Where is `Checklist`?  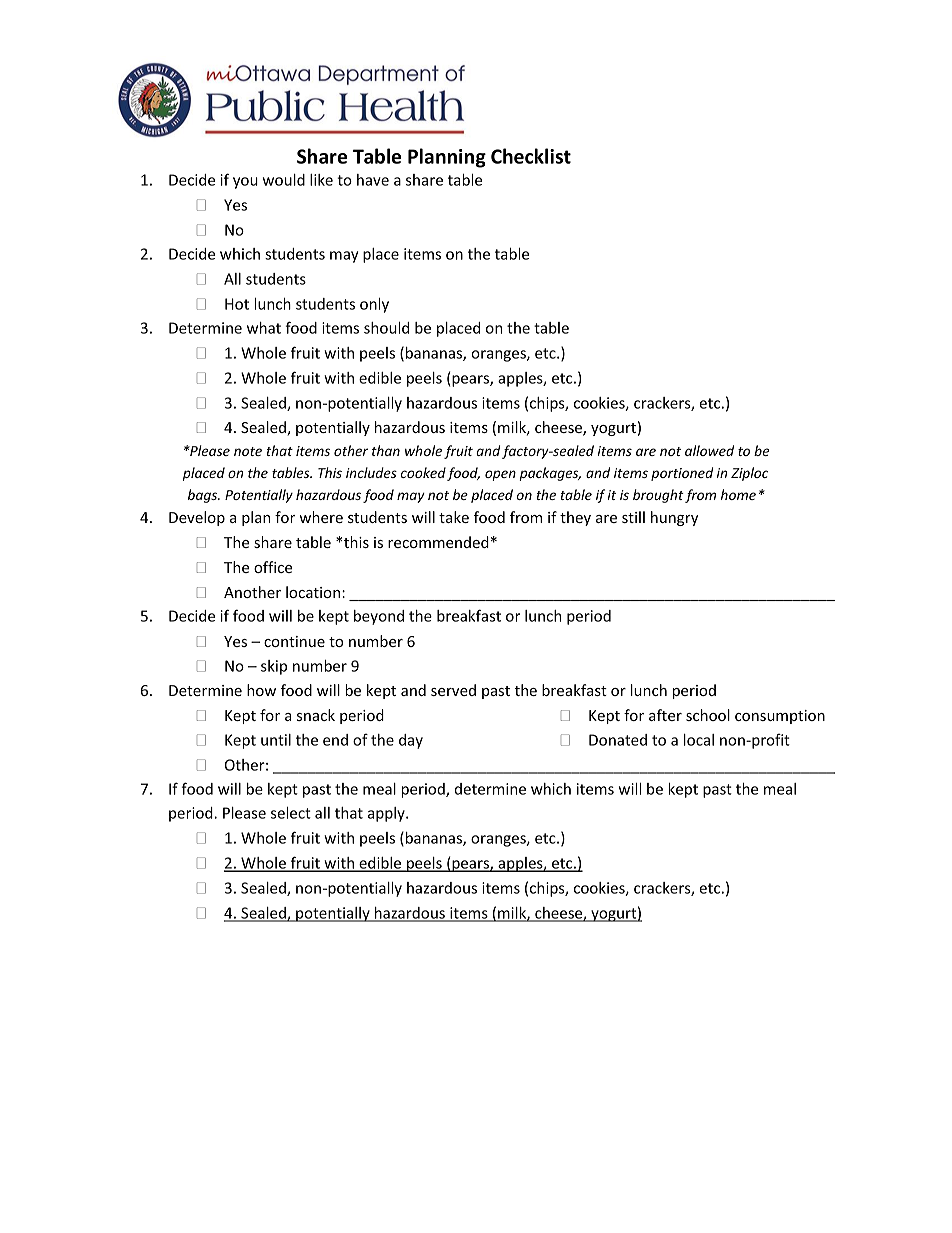 Checklist is located at coordinates (531, 156).
